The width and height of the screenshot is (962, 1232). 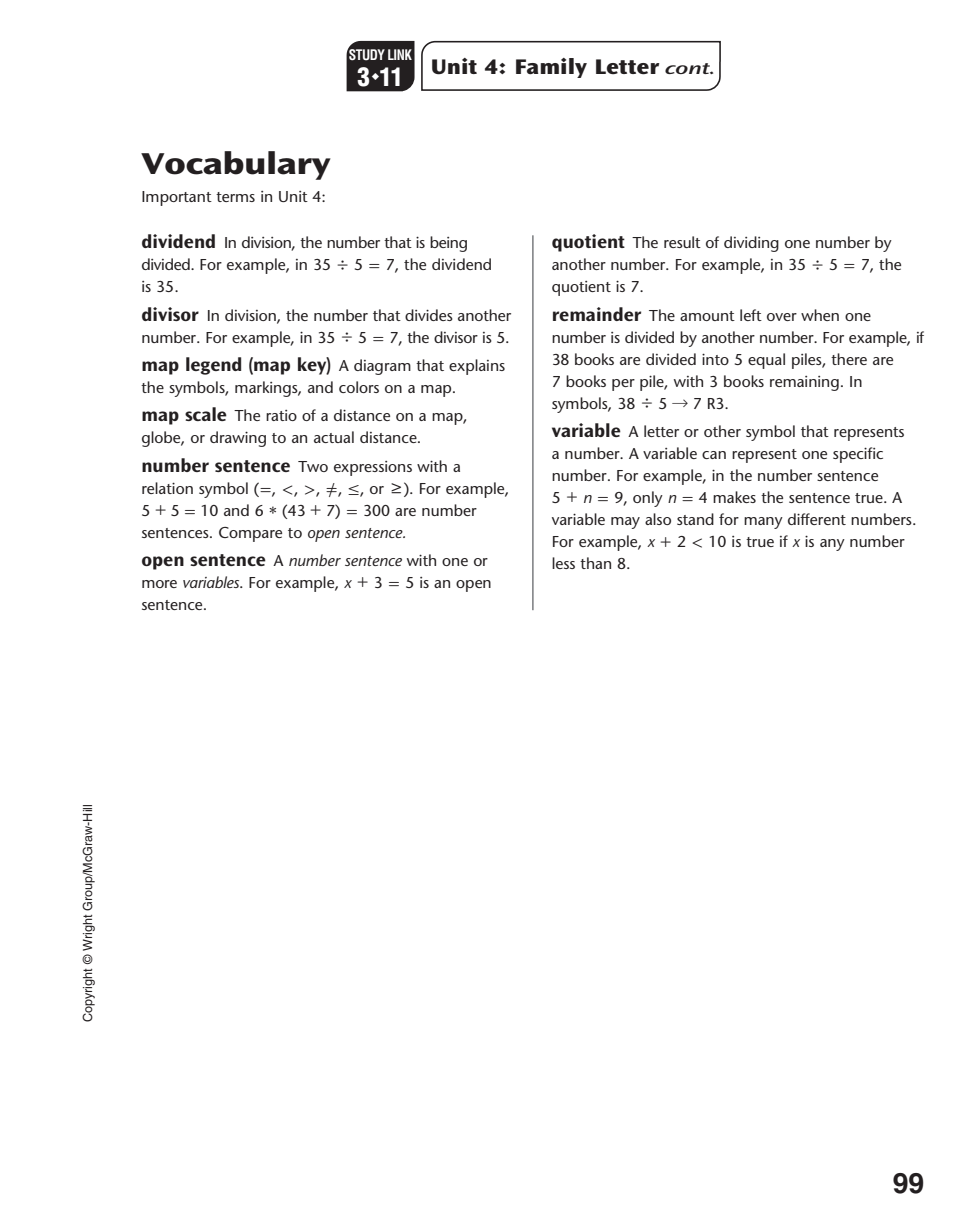 I want to click on over, so click(x=782, y=317).
